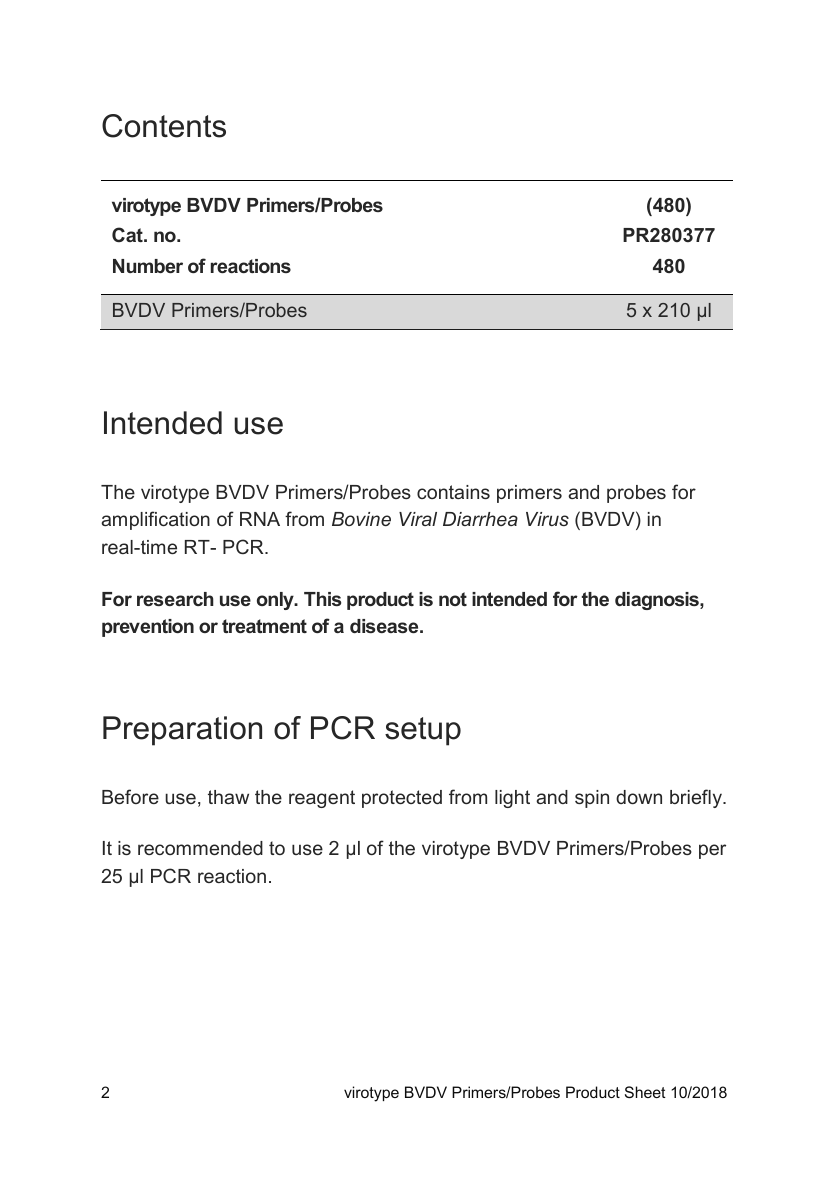  I want to click on Viral, so click(418, 519).
